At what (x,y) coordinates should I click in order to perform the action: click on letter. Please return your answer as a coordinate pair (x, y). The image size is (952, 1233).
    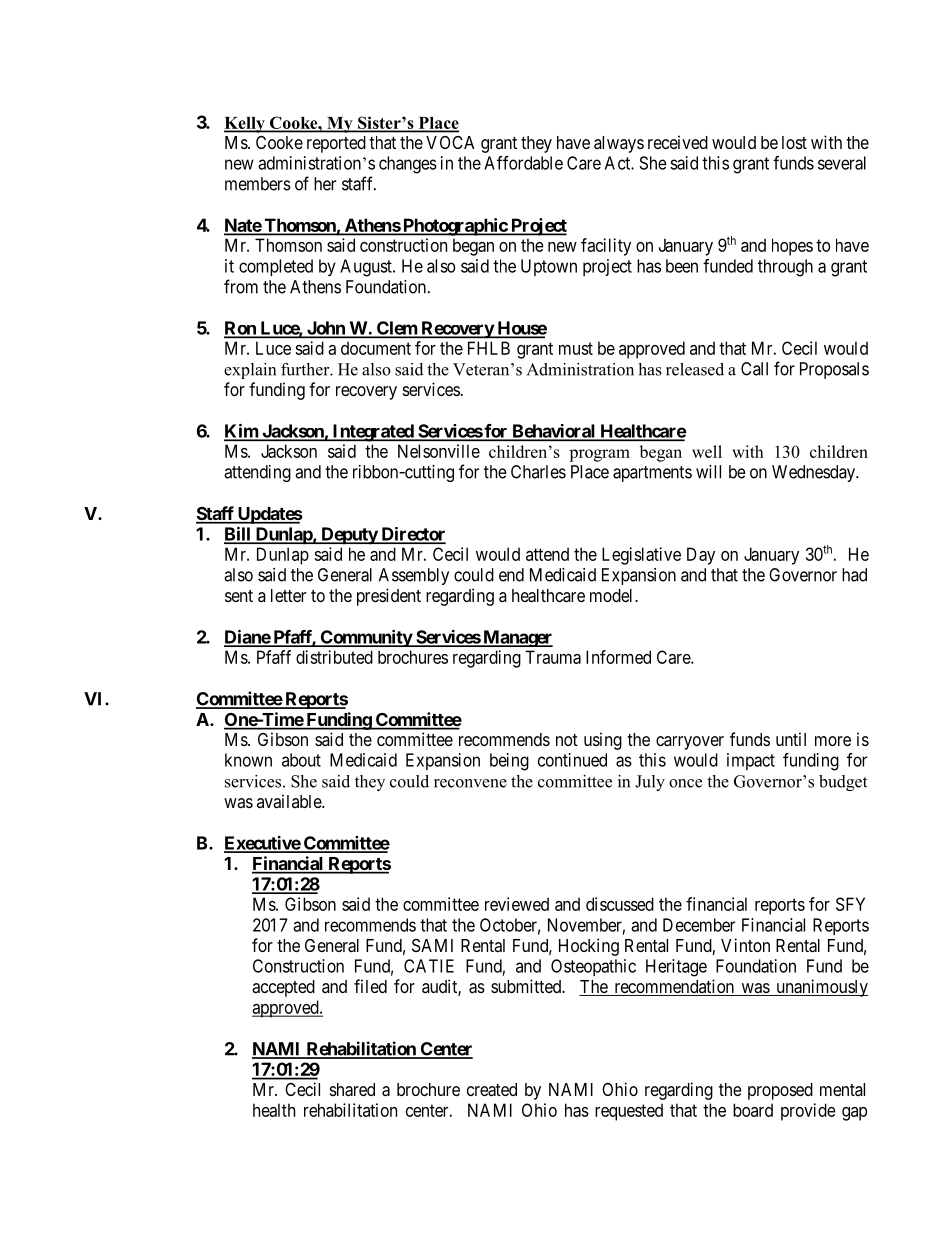
    Looking at the image, I should click on (288, 595).
